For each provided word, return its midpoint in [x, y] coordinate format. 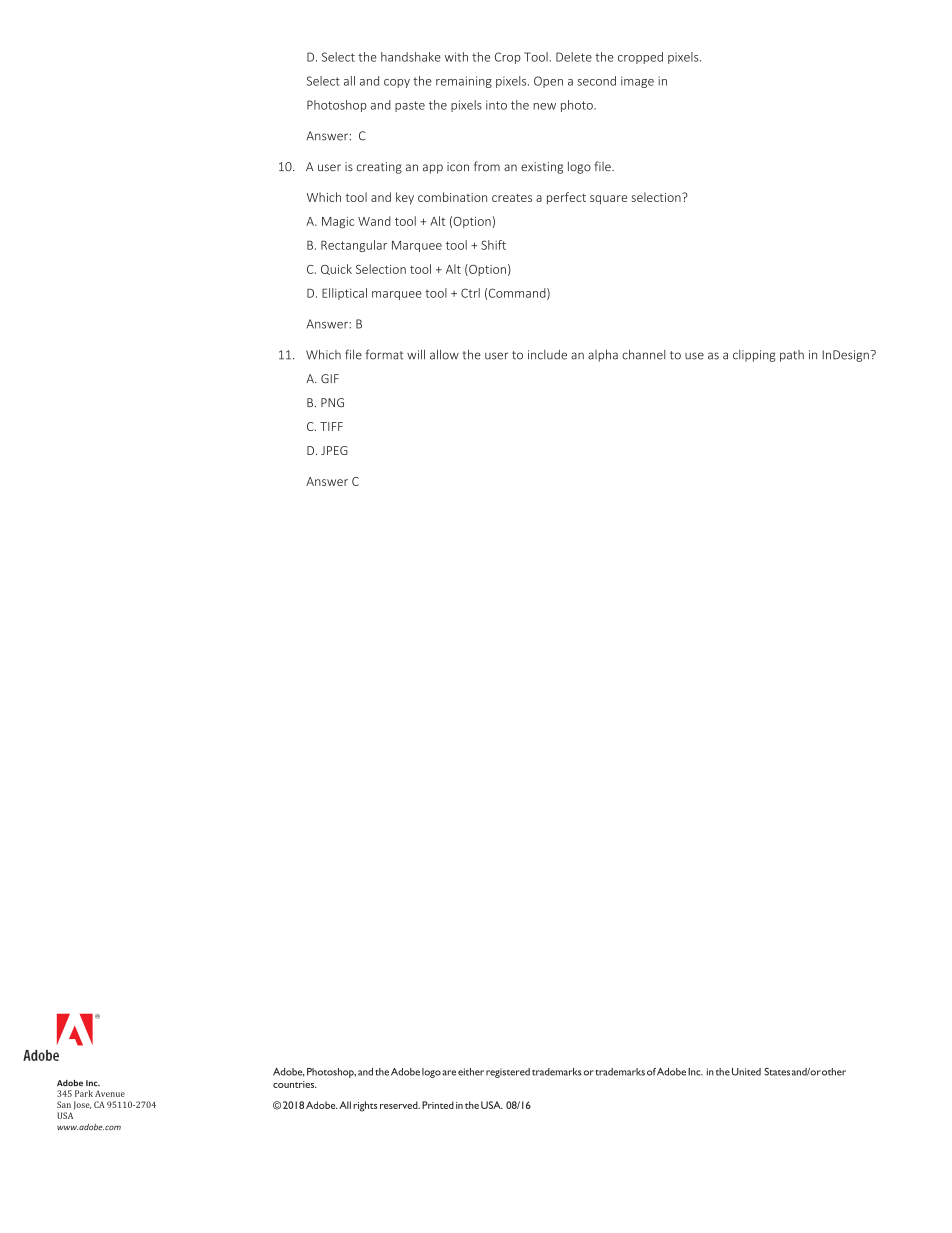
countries [295, 1084]
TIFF [331, 426]
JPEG [334, 450]
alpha [603, 356]
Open [548, 82]
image [637, 82]
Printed [438, 1105]
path [792, 356]
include [547, 355]
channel [643, 355]
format [384, 354]
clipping [754, 356]
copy [397, 83]
